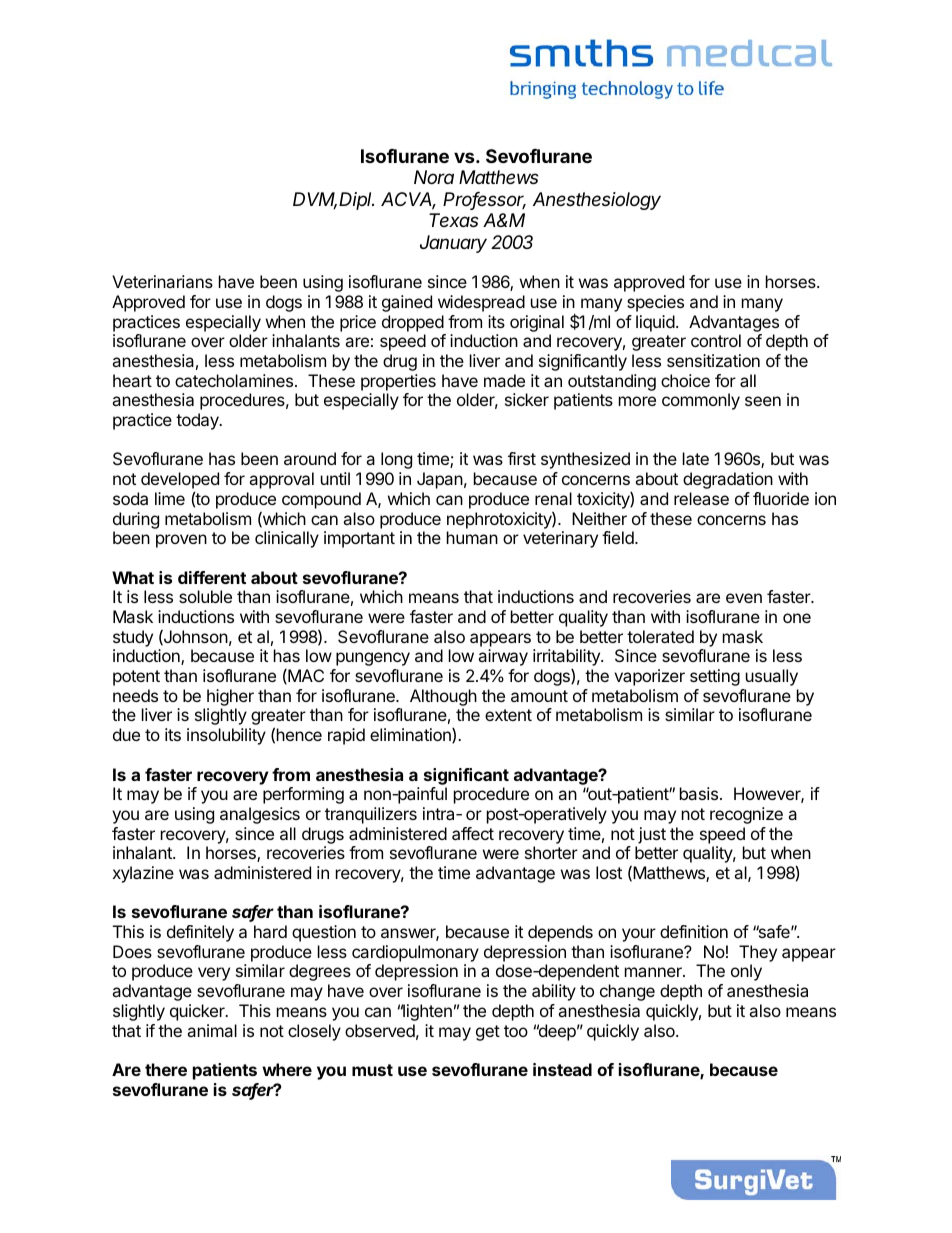 This image has height=1233, width=952. Describe the element at coordinates (162, 281) in the image. I see `Veterinarians` at that location.
